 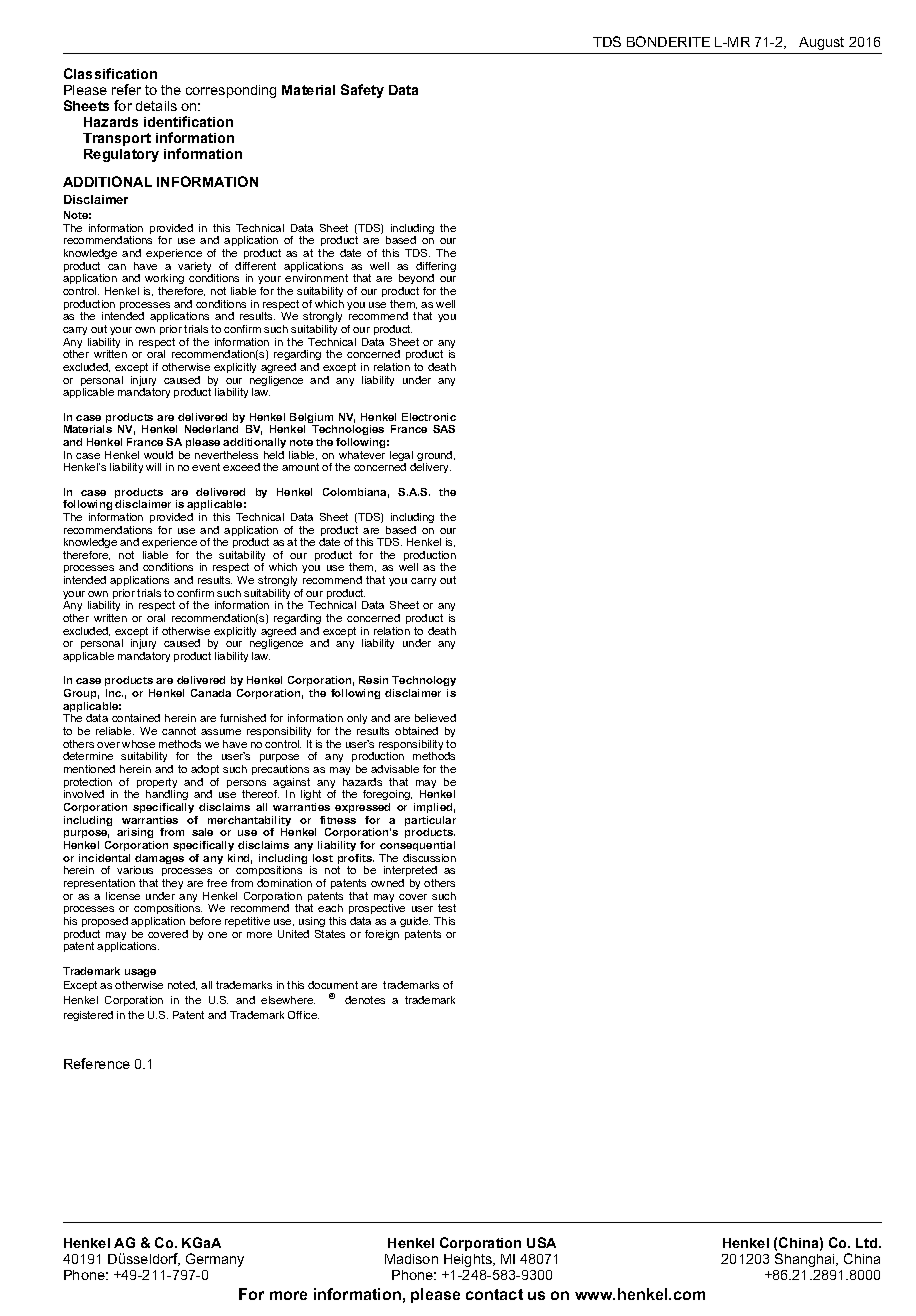 I want to click on Germany, so click(x=215, y=1260).
